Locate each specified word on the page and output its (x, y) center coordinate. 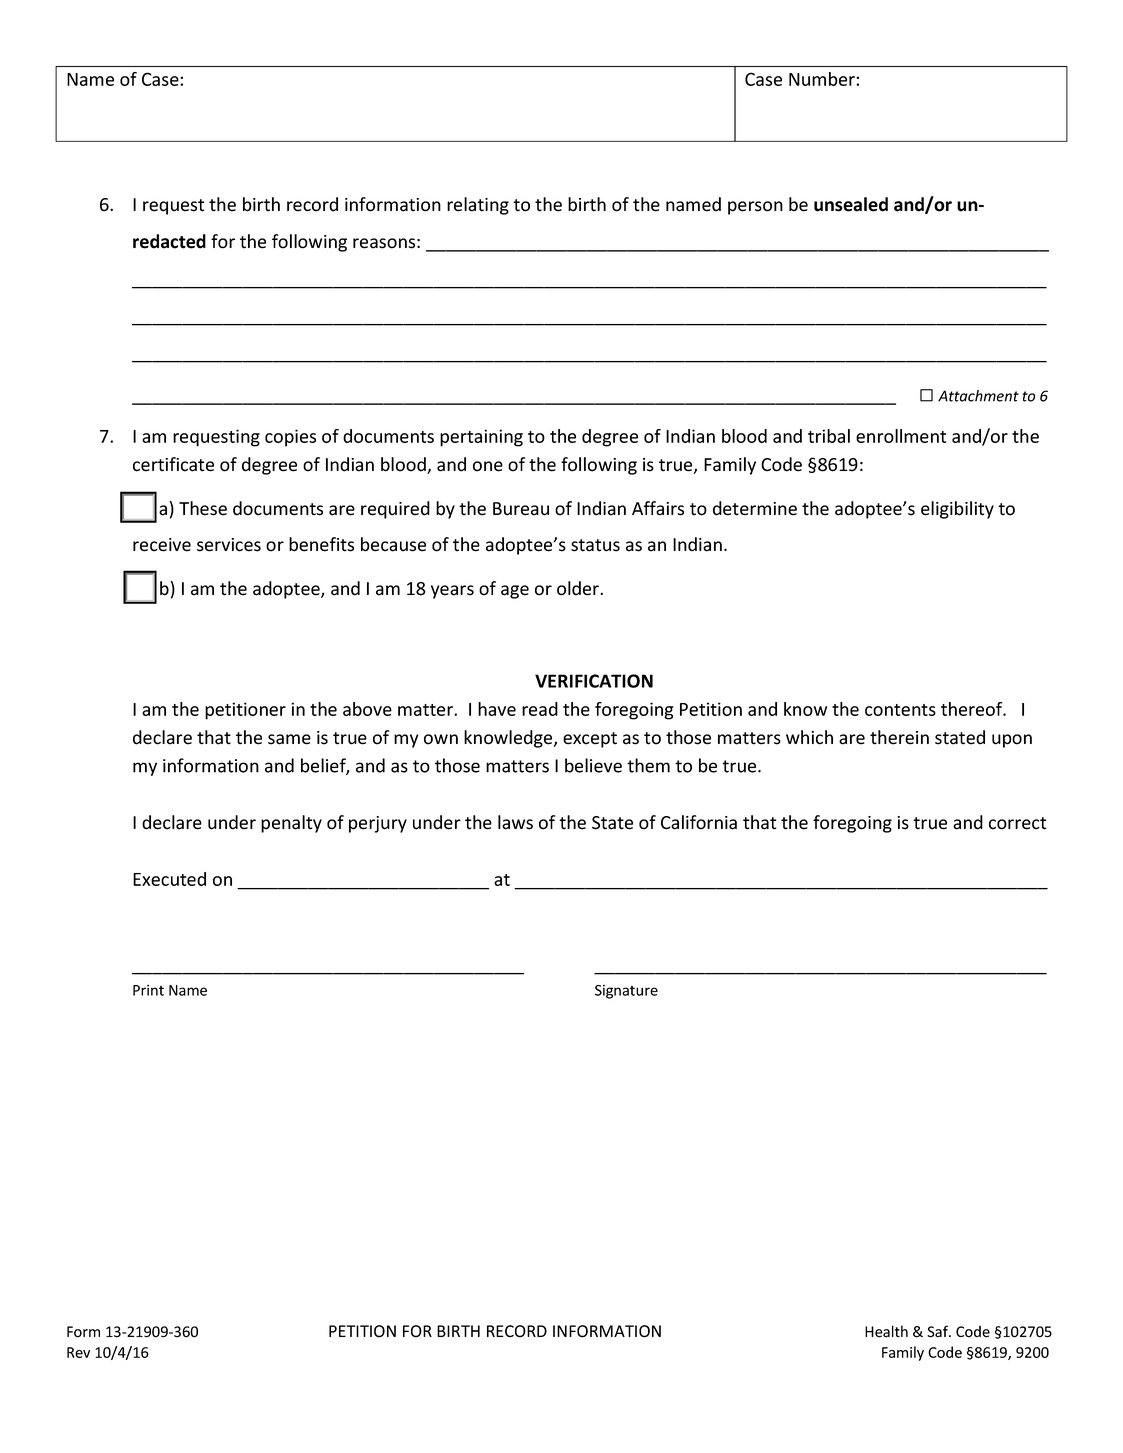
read (540, 709)
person (755, 208)
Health (886, 1331)
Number (823, 79)
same (289, 739)
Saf (939, 1331)
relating (478, 206)
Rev (78, 1352)
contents (900, 710)
